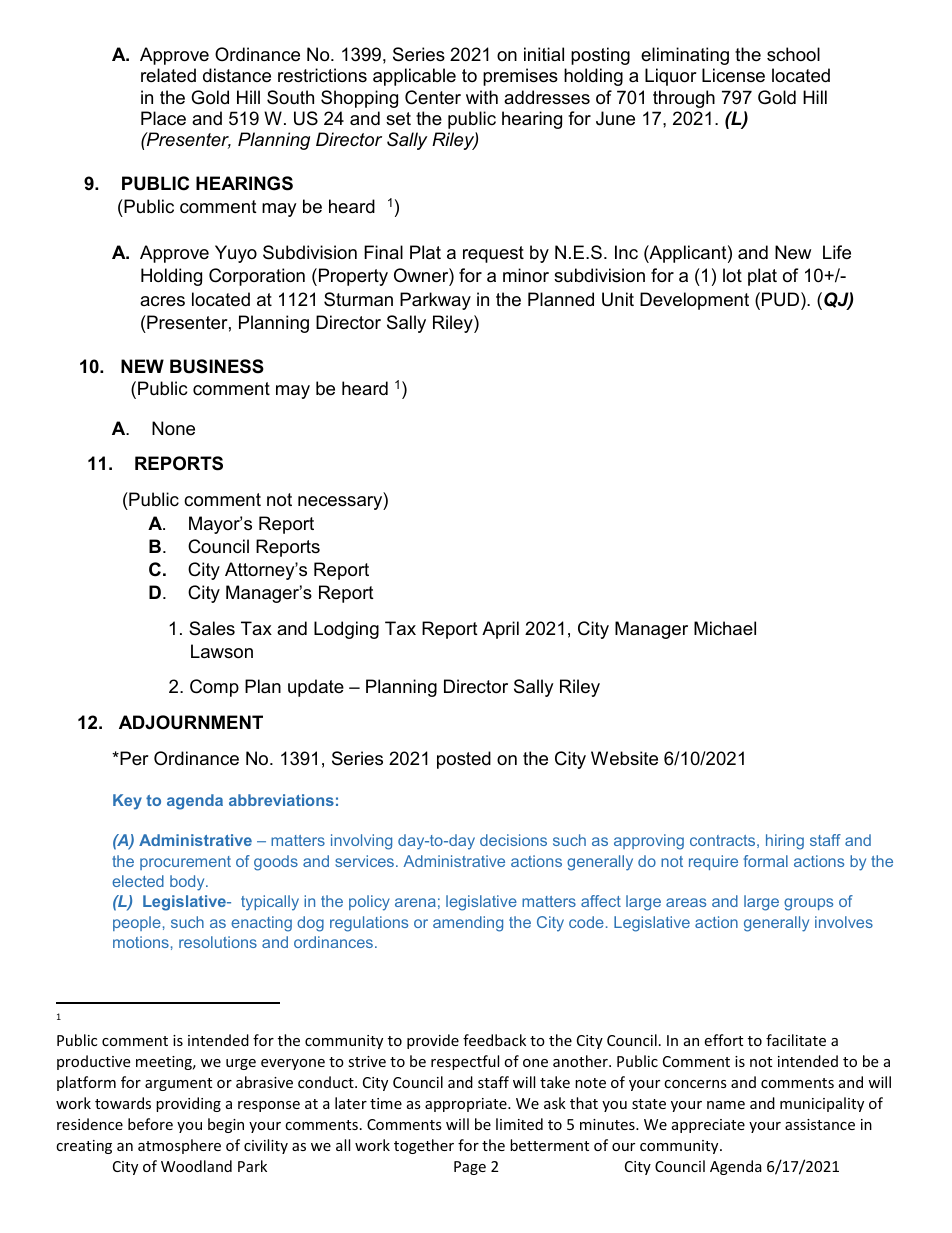 The width and height of the screenshot is (952, 1233). I want to click on atmosphere, so click(179, 1146).
